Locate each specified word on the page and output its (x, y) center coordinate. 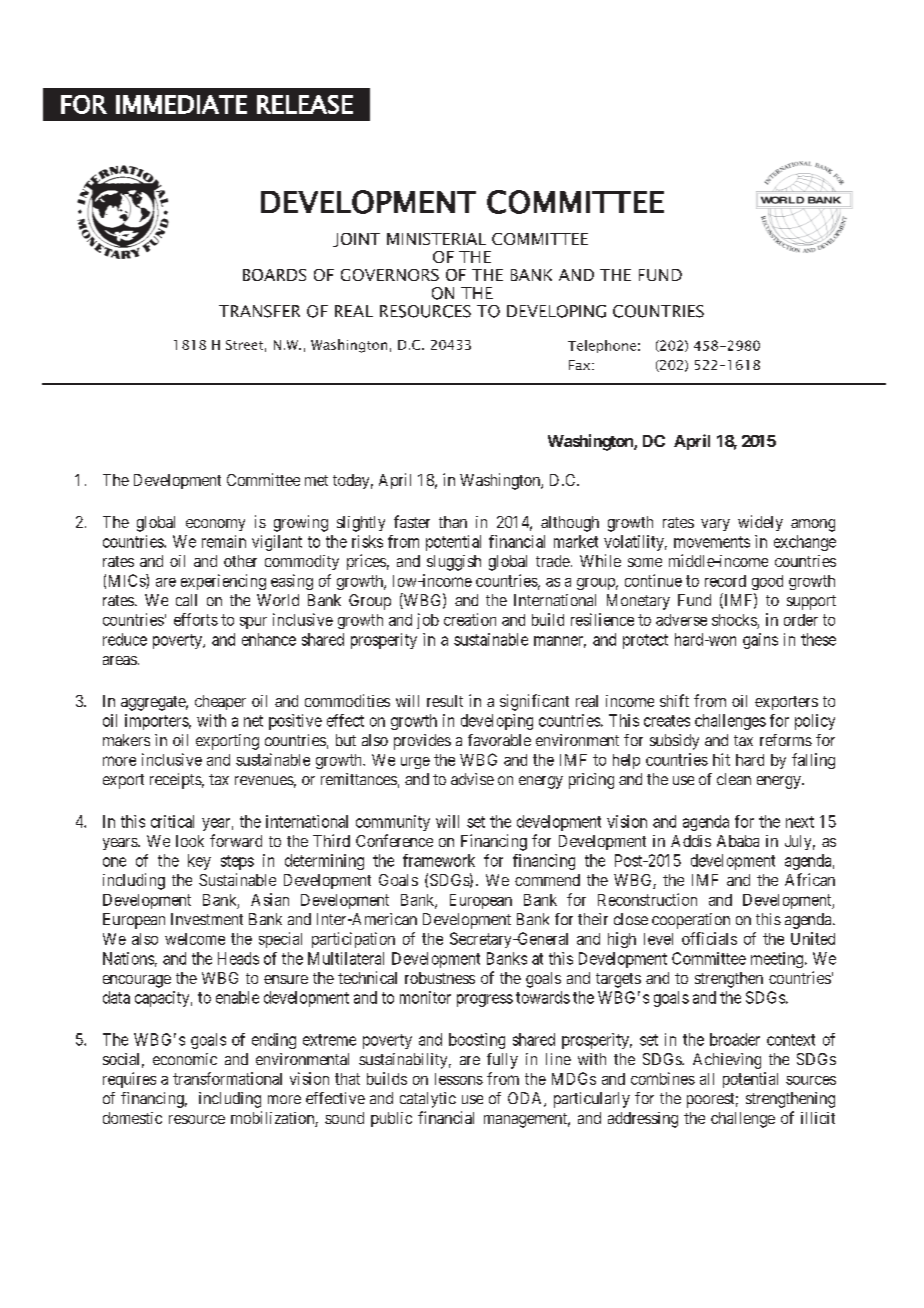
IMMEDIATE (181, 104)
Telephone (602, 346)
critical (172, 821)
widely (760, 523)
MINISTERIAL (436, 239)
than (453, 522)
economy (215, 525)
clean (734, 779)
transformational (227, 1078)
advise (472, 779)
